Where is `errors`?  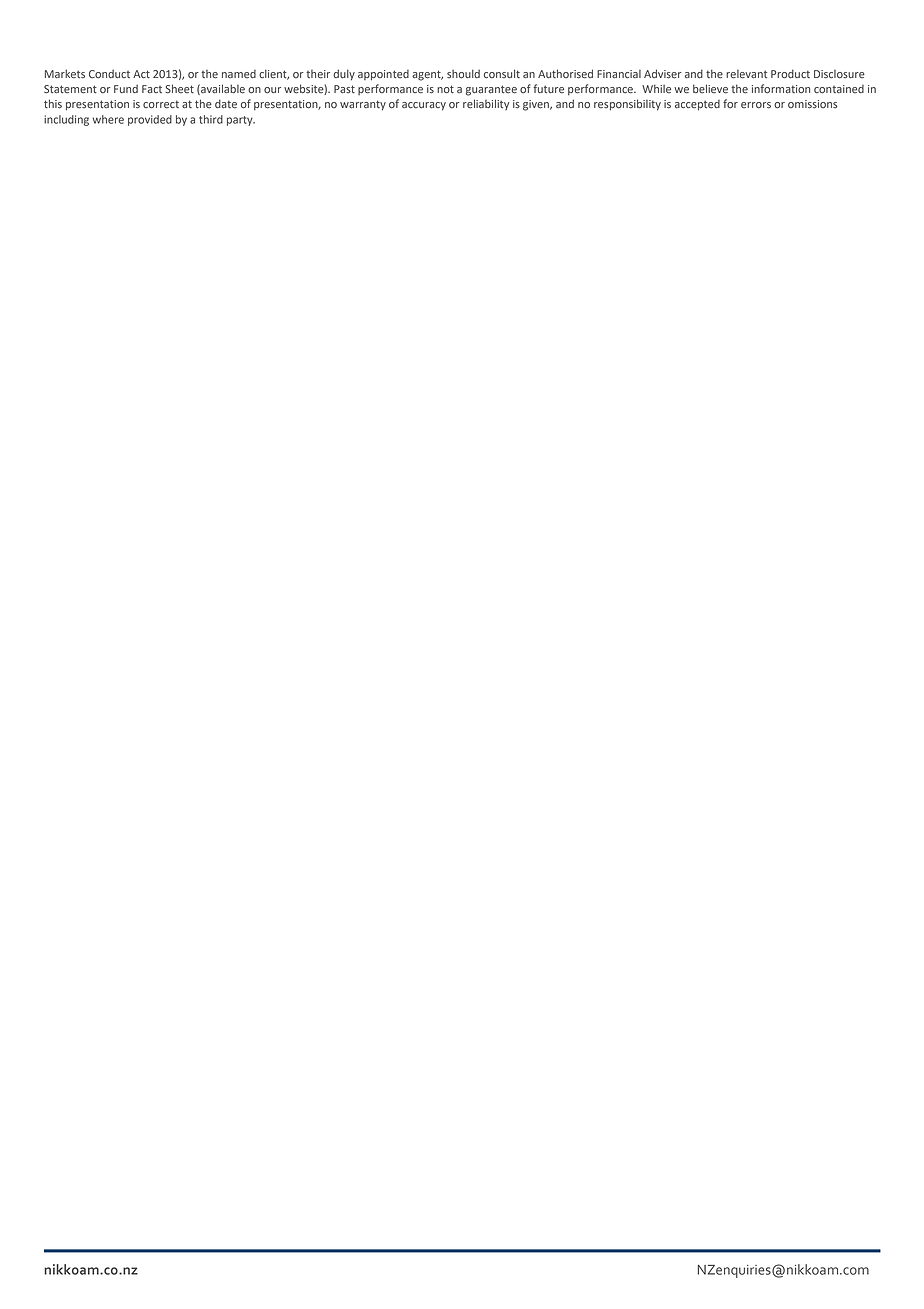 errors is located at coordinates (756, 105).
